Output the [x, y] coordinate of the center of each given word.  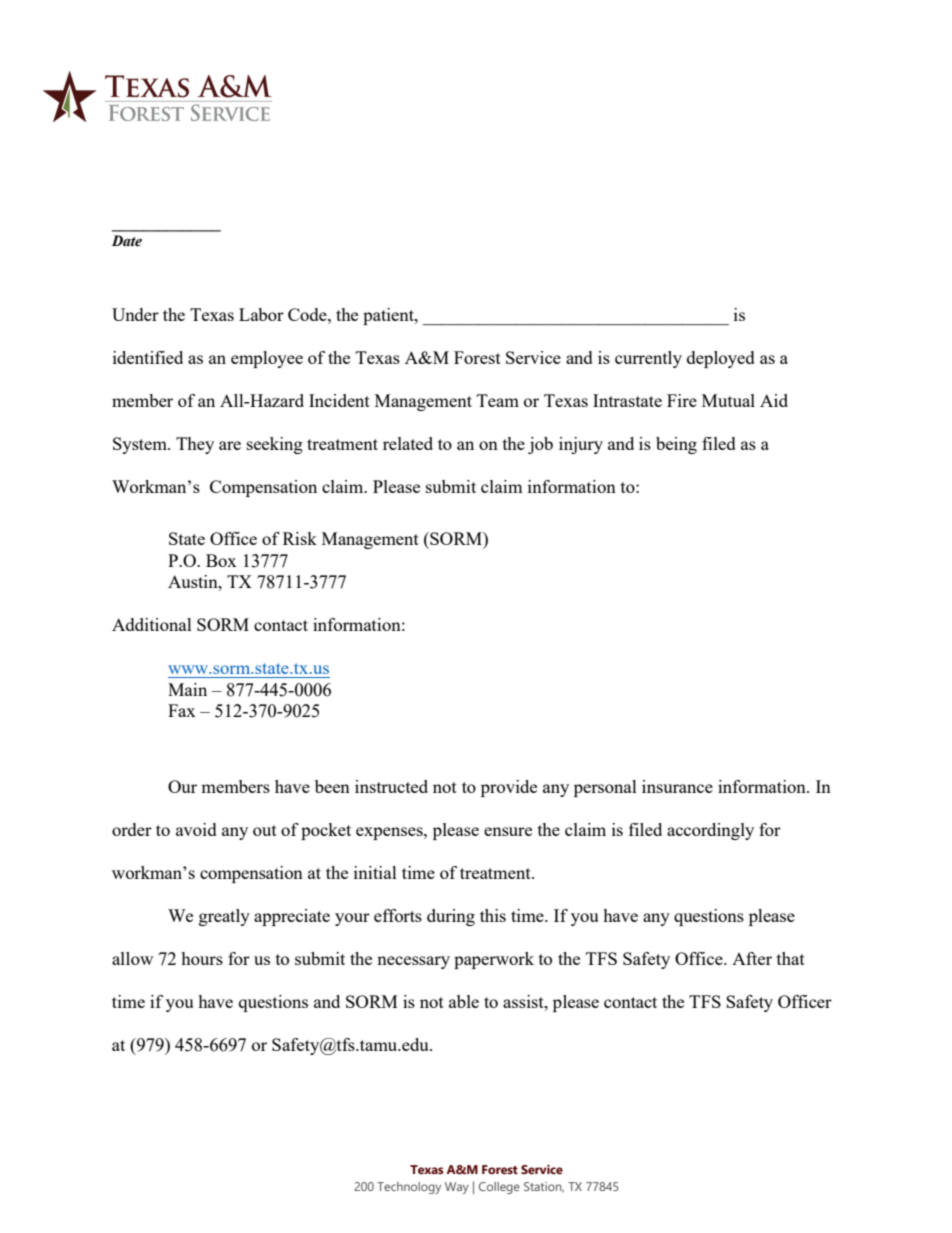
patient [389, 316]
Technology [409, 1188]
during [451, 917]
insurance [677, 786]
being [676, 445]
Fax [182, 710]
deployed [721, 359]
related [408, 443]
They [195, 445]
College [499, 1188]
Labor [261, 314]
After [752, 958]
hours [202, 958]
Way [457, 1188]
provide [509, 788]
